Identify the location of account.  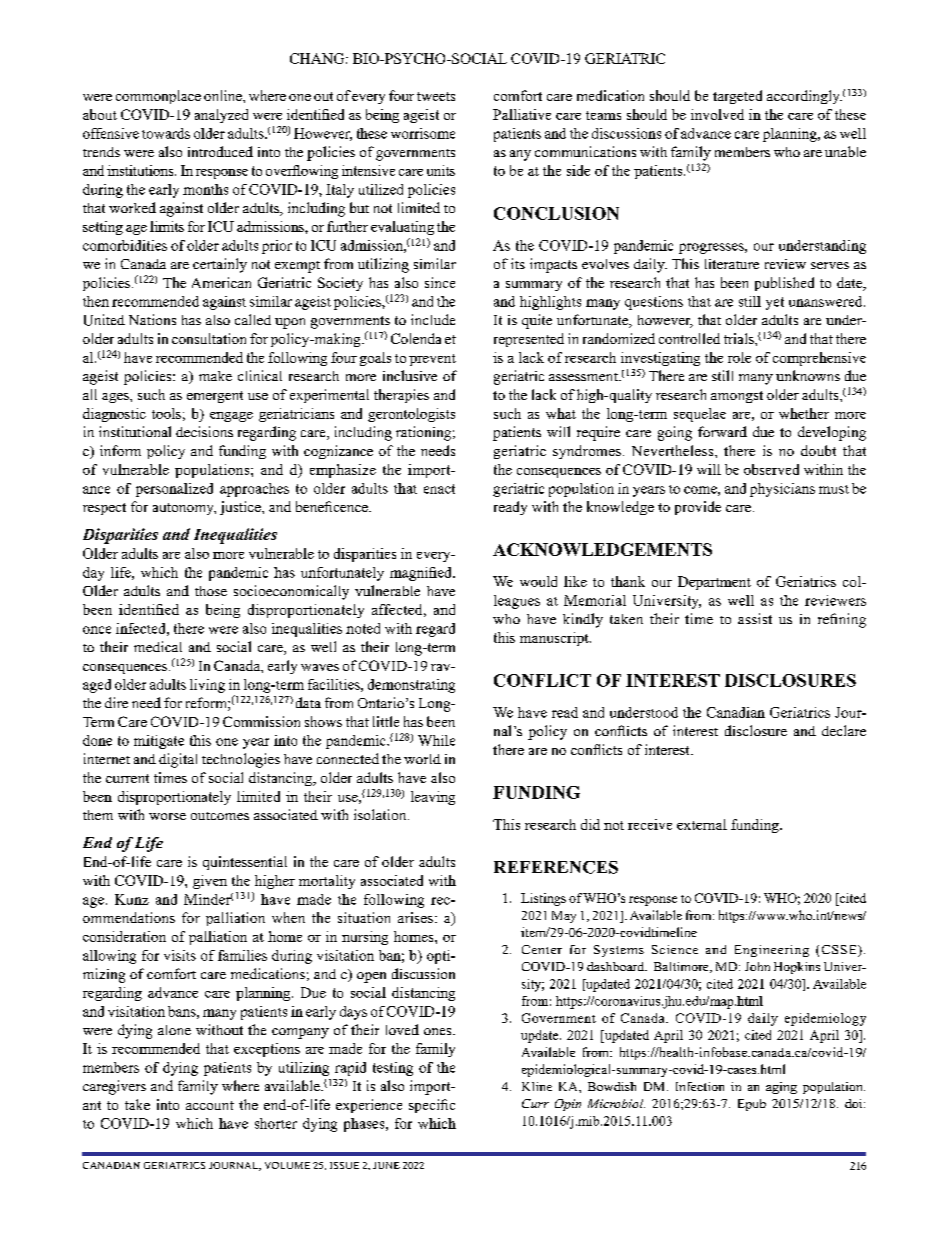
(210, 1105).
